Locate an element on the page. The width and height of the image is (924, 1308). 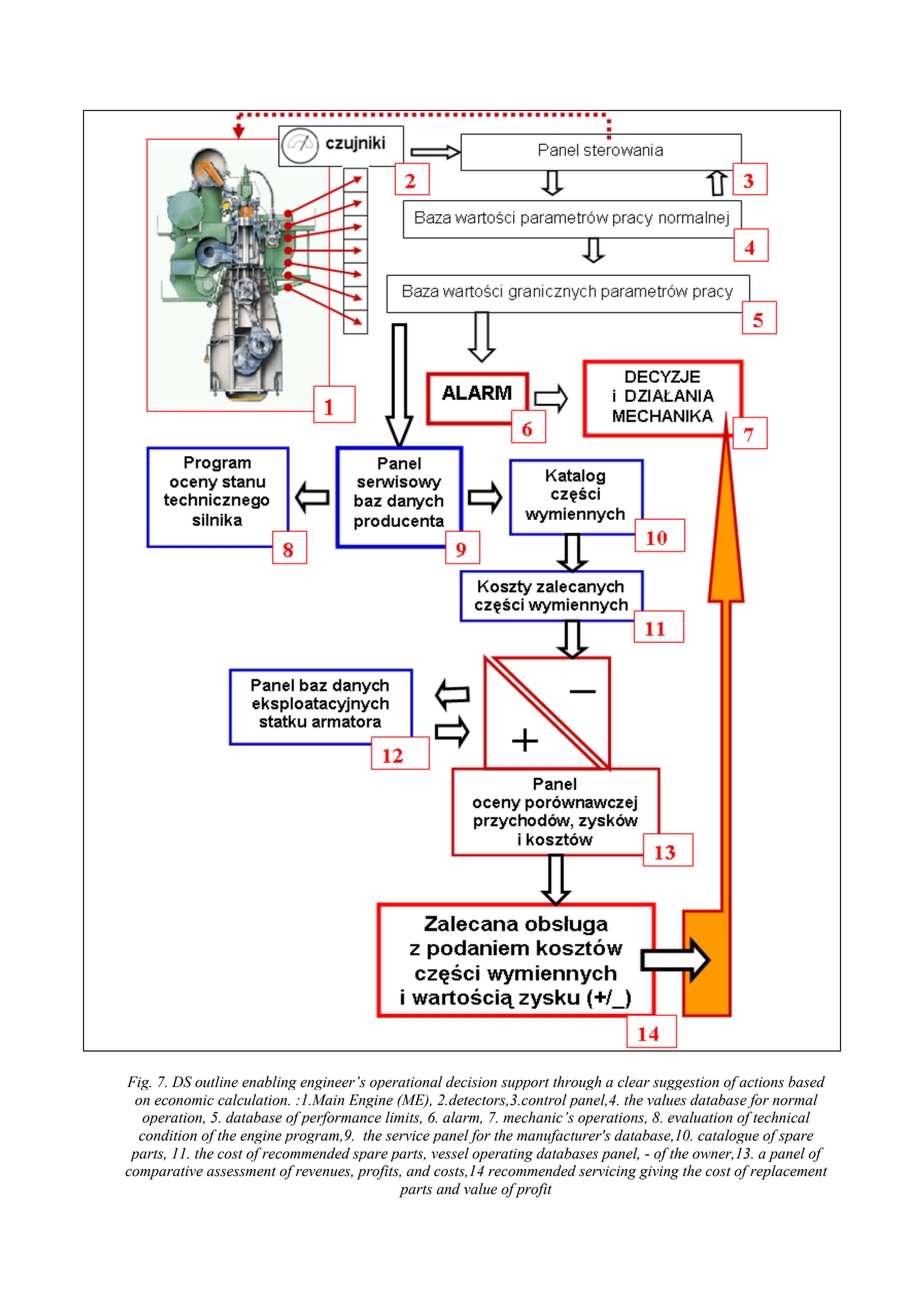
service is located at coordinates (407, 1135).
